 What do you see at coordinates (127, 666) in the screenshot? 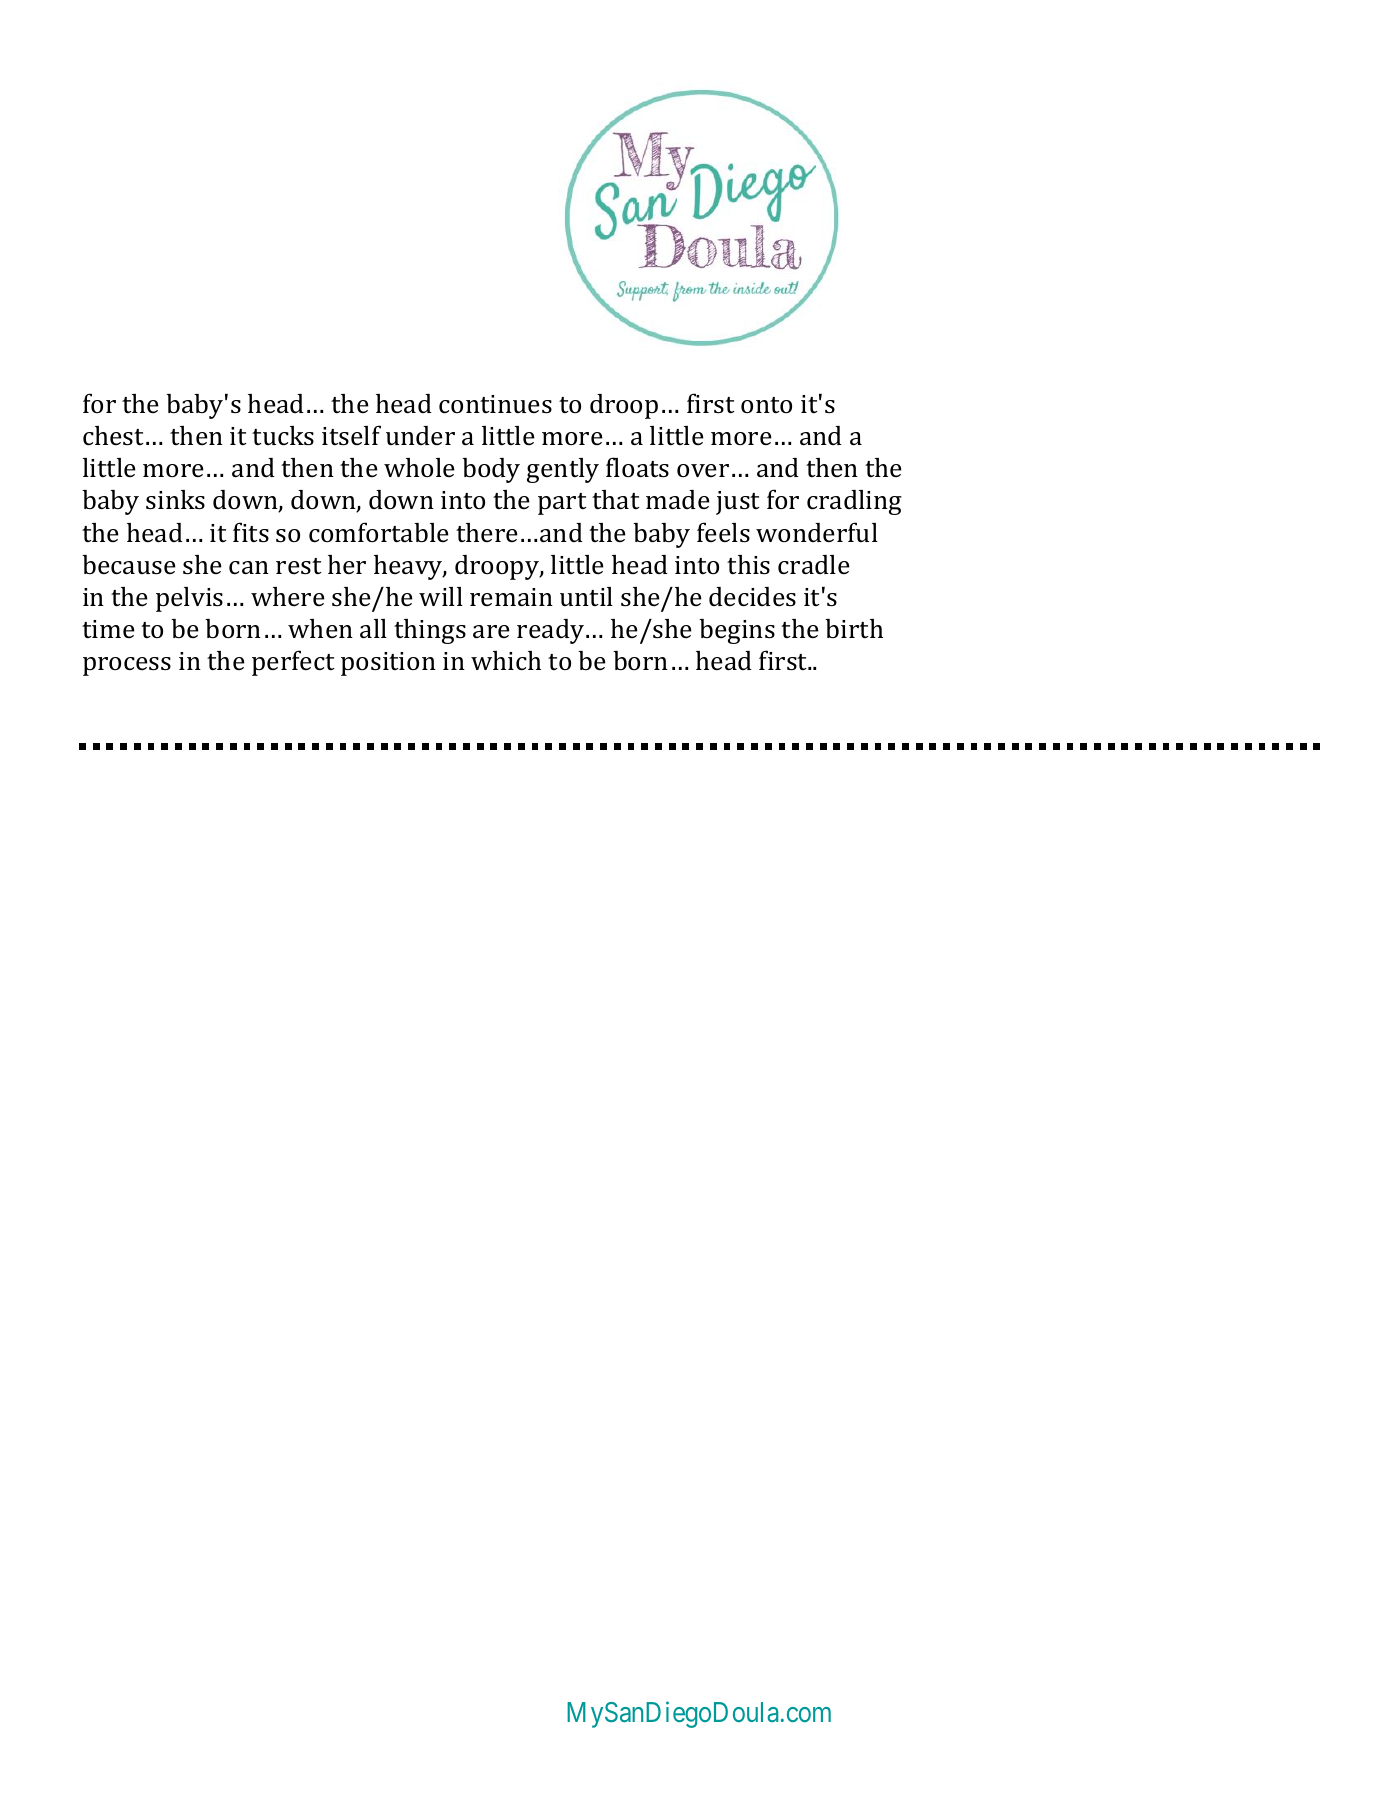
I see `process` at bounding box center [127, 666].
